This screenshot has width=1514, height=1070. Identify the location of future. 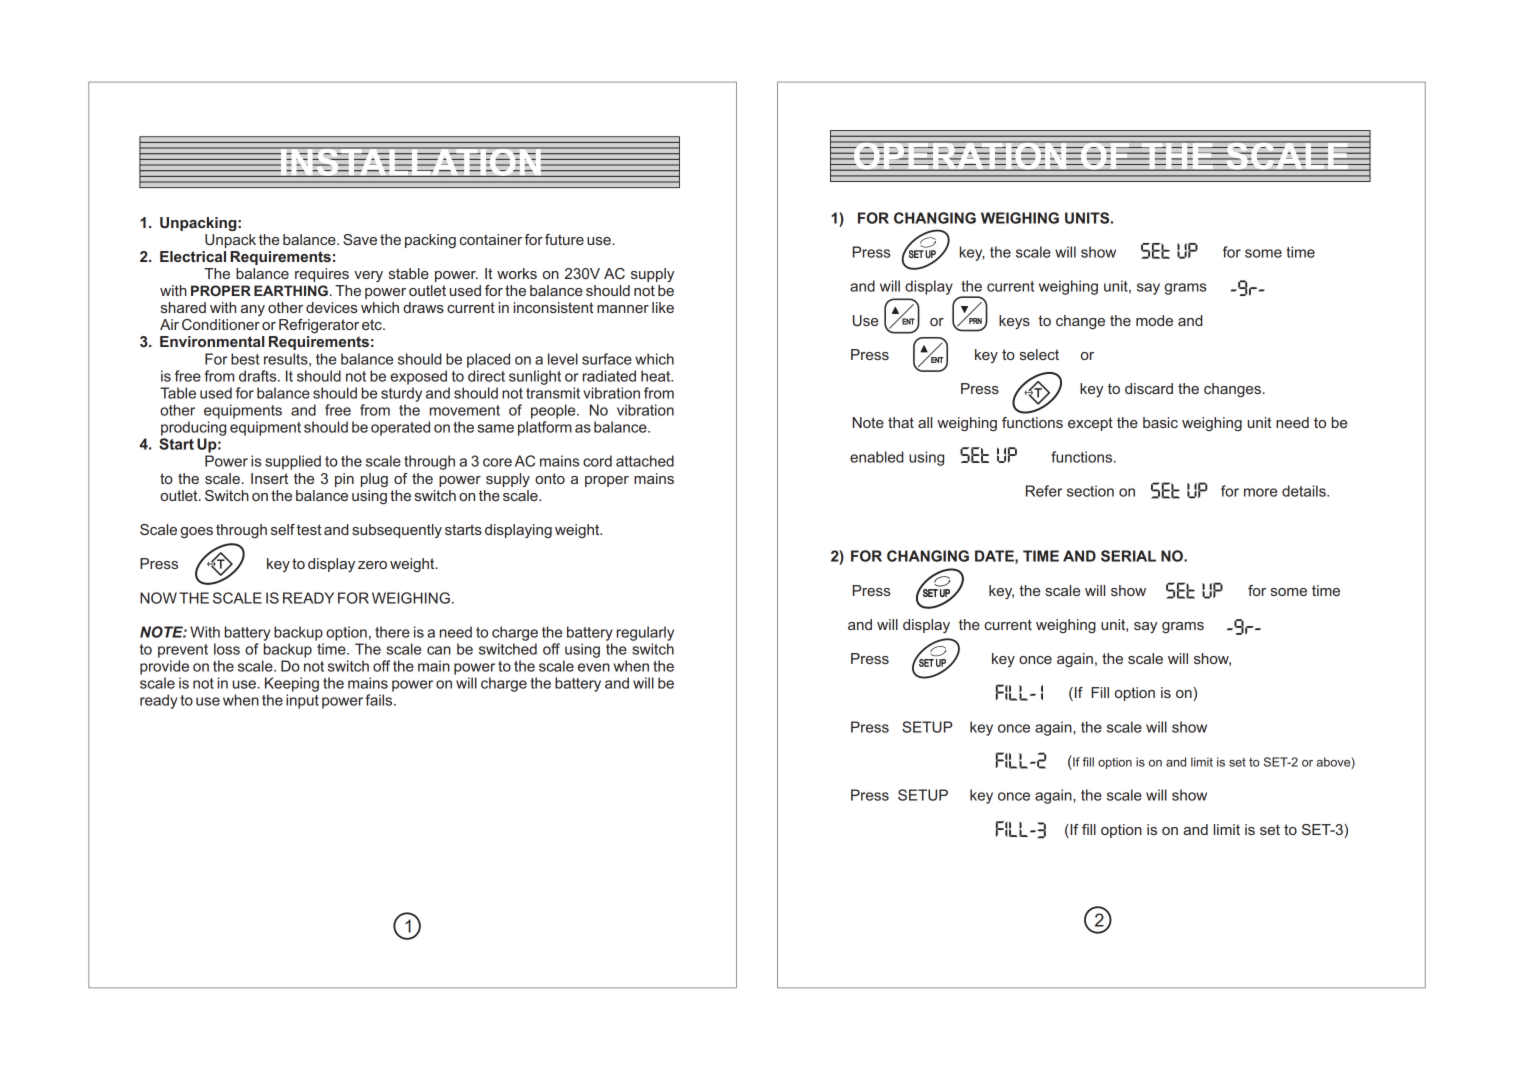
(564, 239).
